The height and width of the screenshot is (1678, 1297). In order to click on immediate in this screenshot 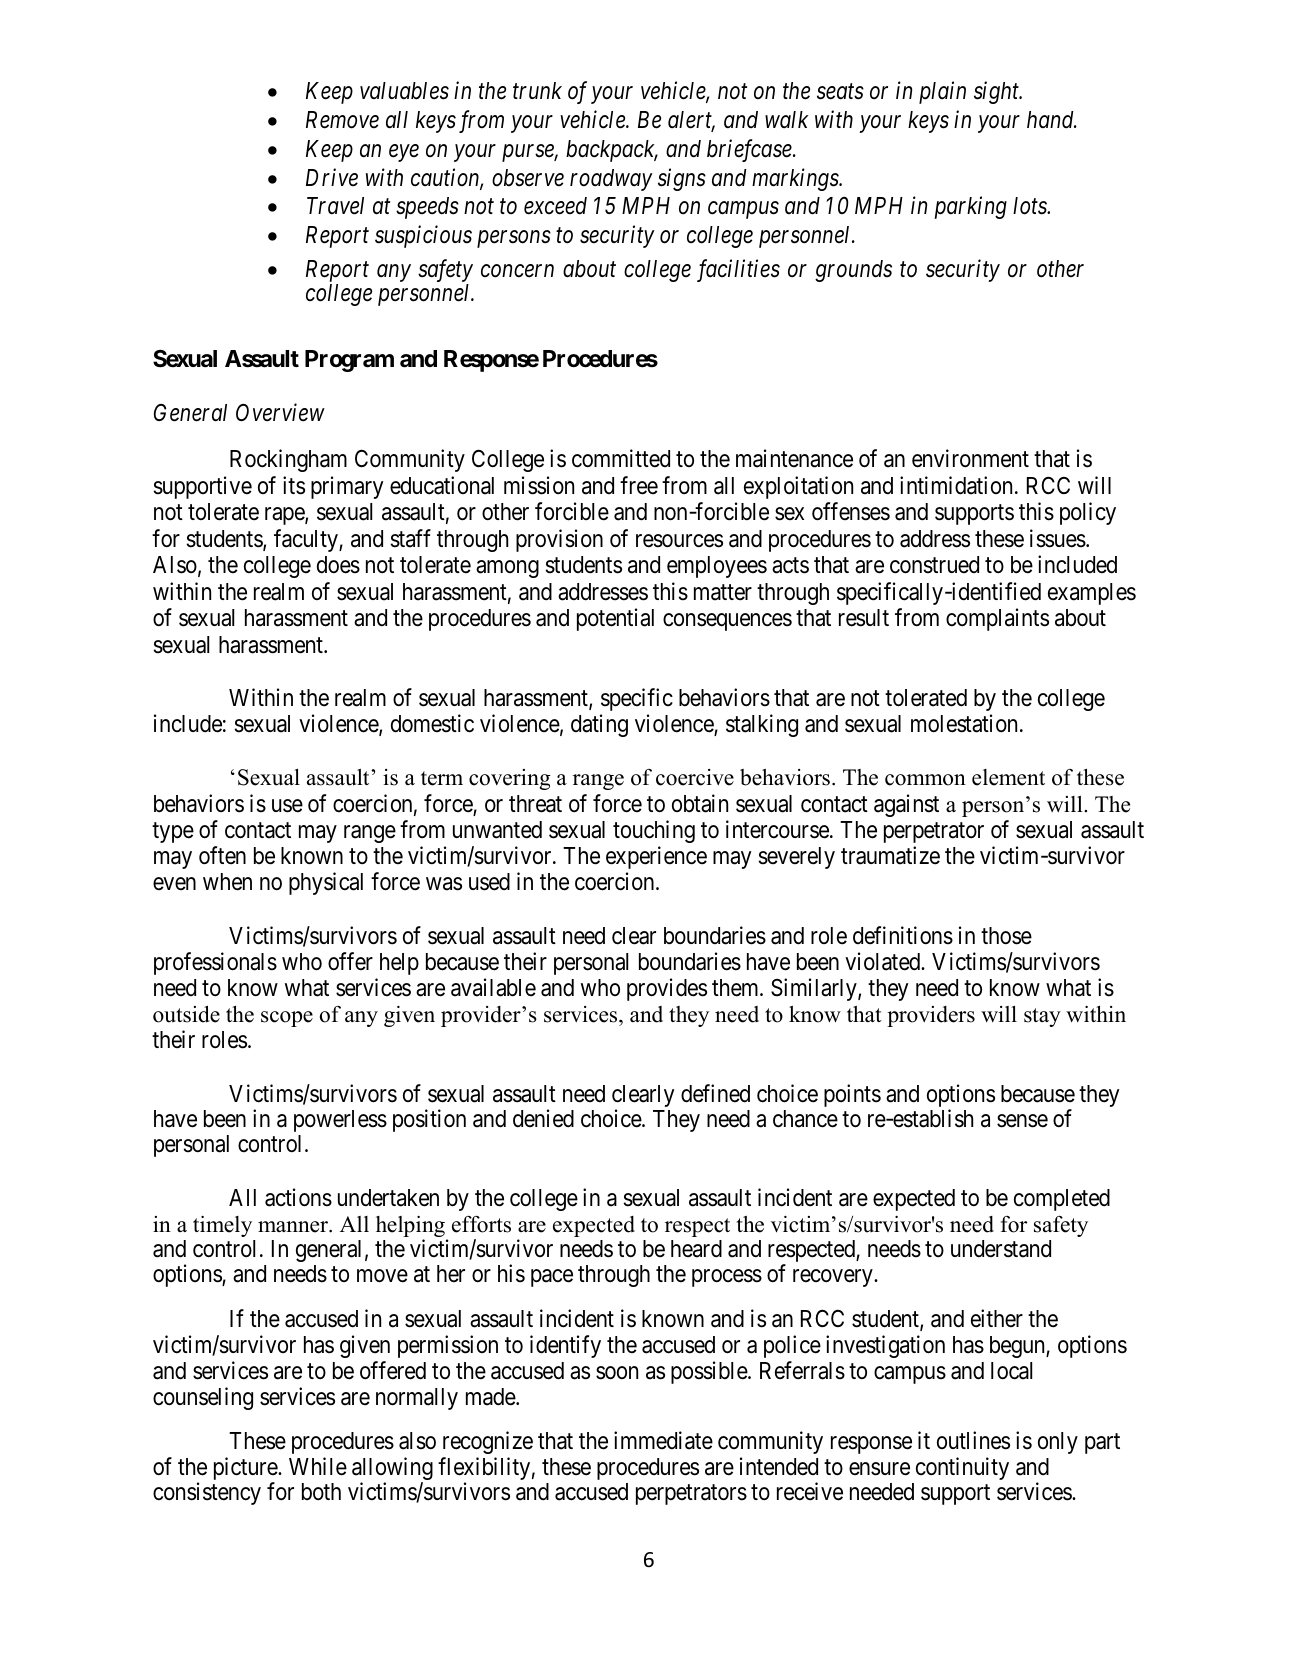, I will do `click(663, 1440)`.
